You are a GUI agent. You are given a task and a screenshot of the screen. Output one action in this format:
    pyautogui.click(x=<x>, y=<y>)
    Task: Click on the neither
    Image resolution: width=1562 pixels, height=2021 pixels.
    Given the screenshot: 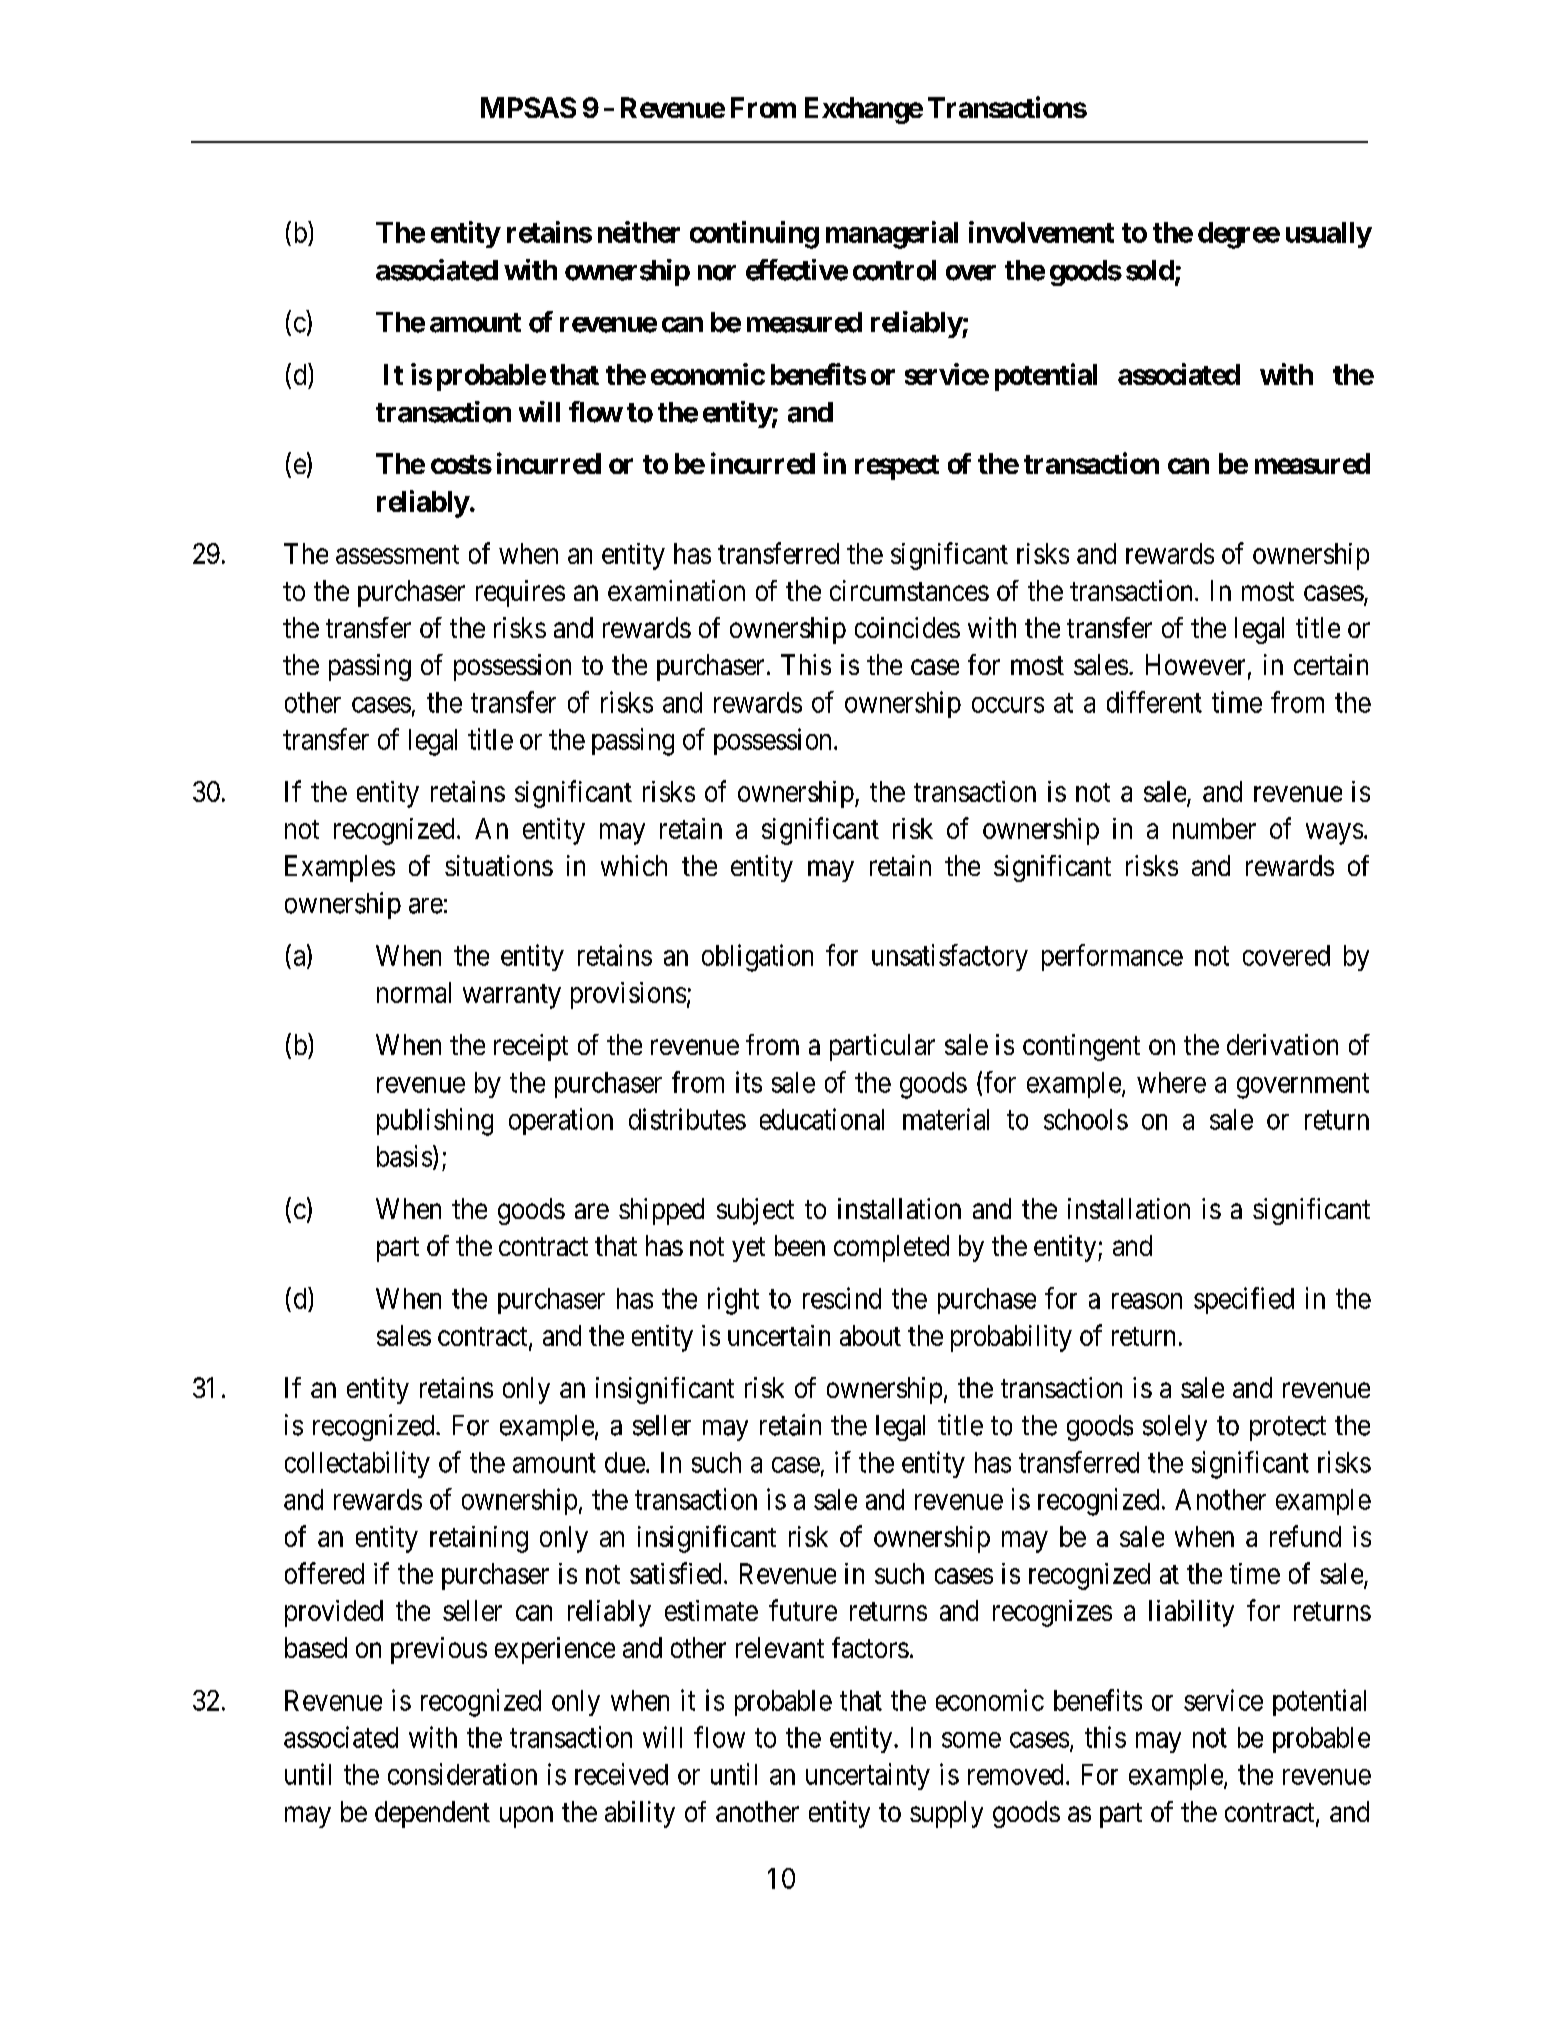 What is the action you would take?
    pyautogui.click(x=639, y=232)
